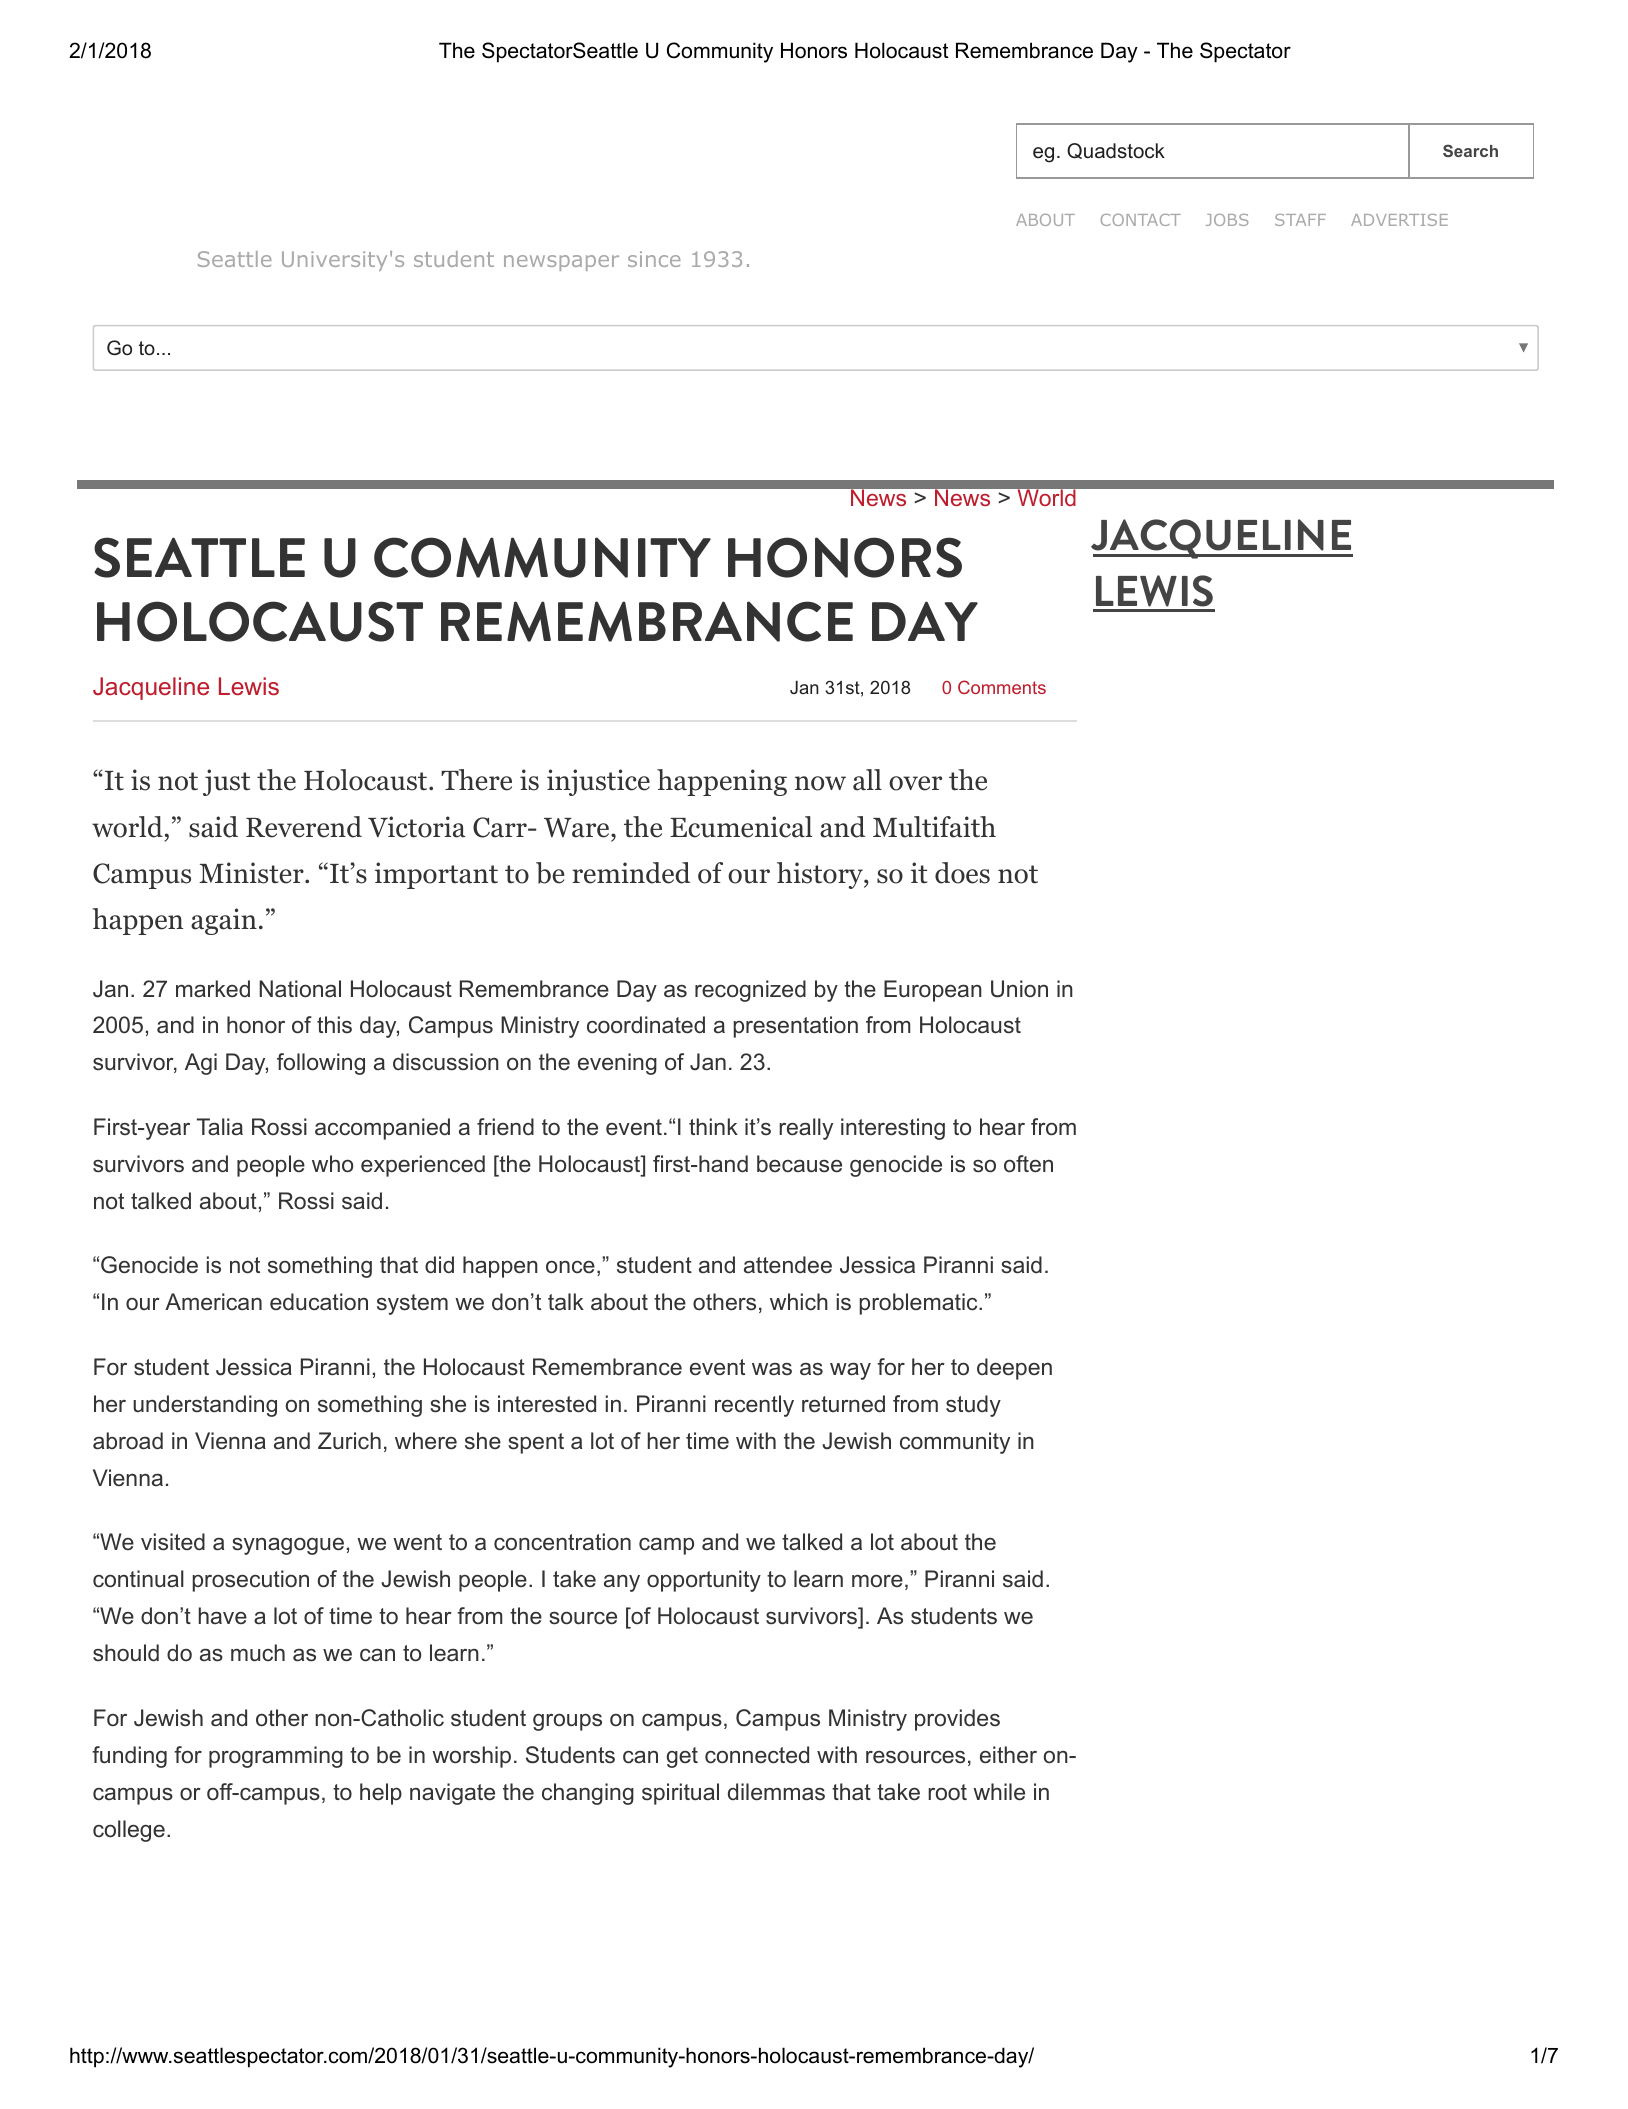  I want to click on Reverend, so click(304, 827).
